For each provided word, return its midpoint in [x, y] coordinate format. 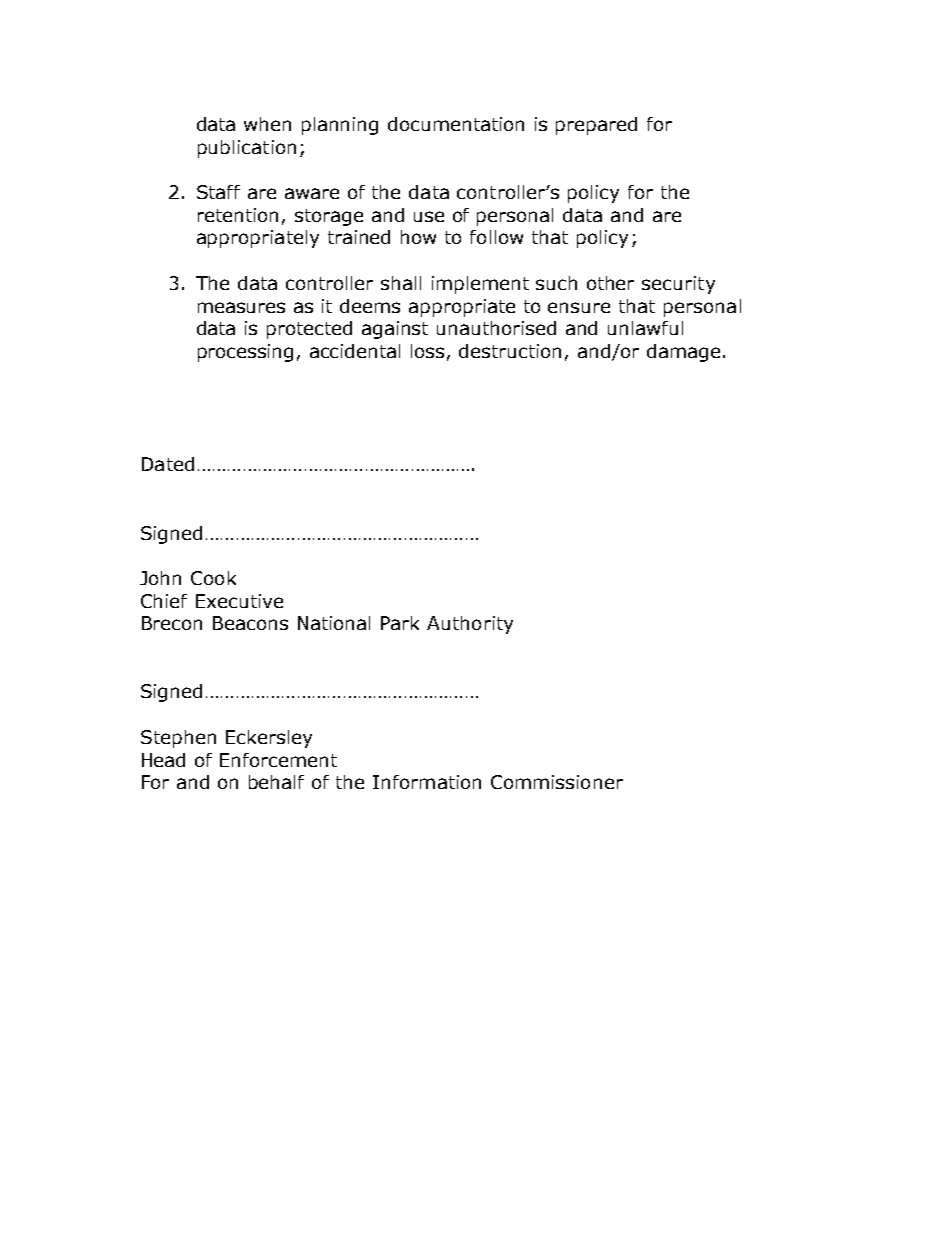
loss [427, 351]
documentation [456, 124]
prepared [596, 126]
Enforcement [278, 760]
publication [247, 149]
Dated [168, 464]
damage [683, 353]
